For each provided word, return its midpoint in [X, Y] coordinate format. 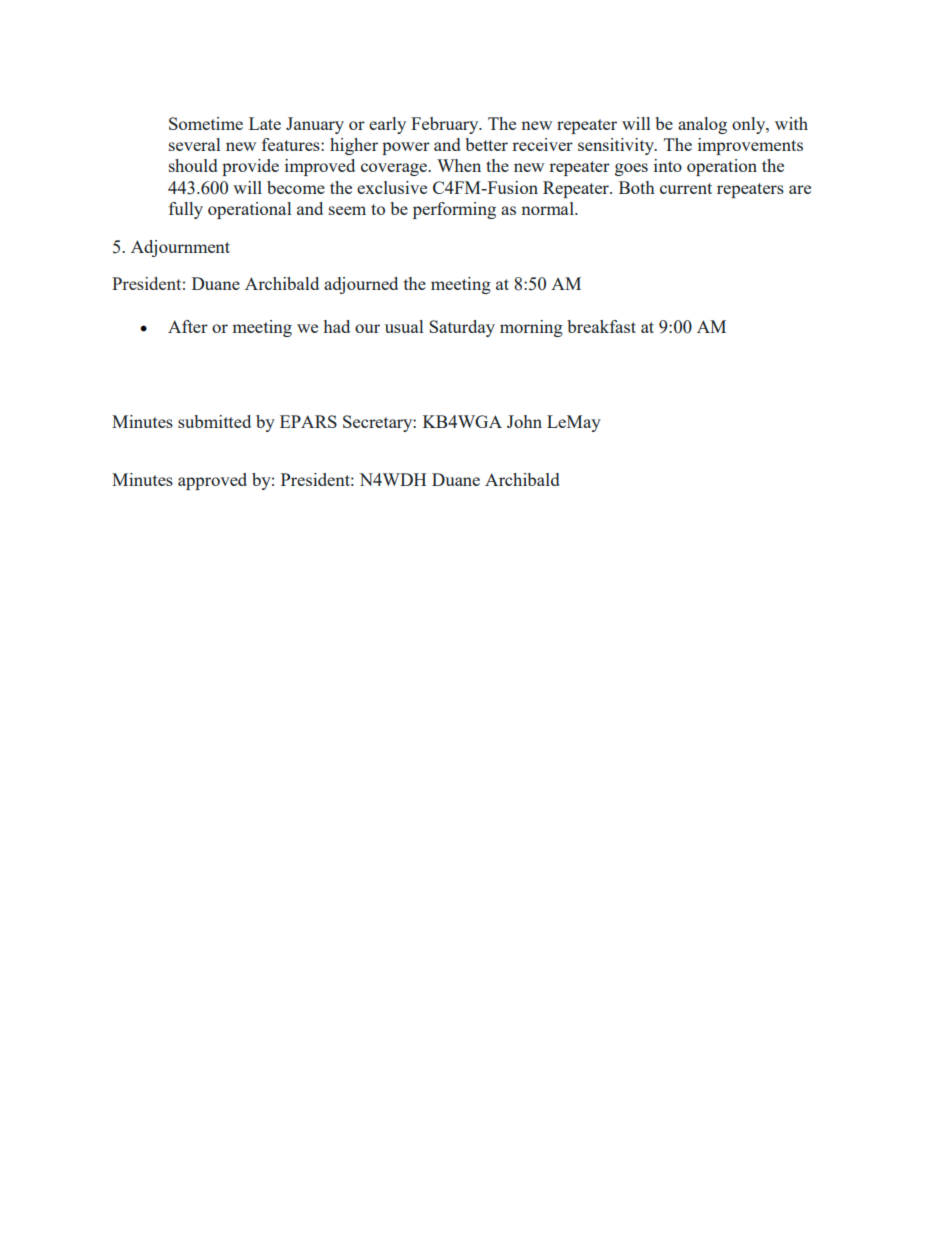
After [188, 326]
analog [702, 125]
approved [212, 481]
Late [265, 123]
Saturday [462, 328]
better [486, 144]
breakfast [601, 326]
